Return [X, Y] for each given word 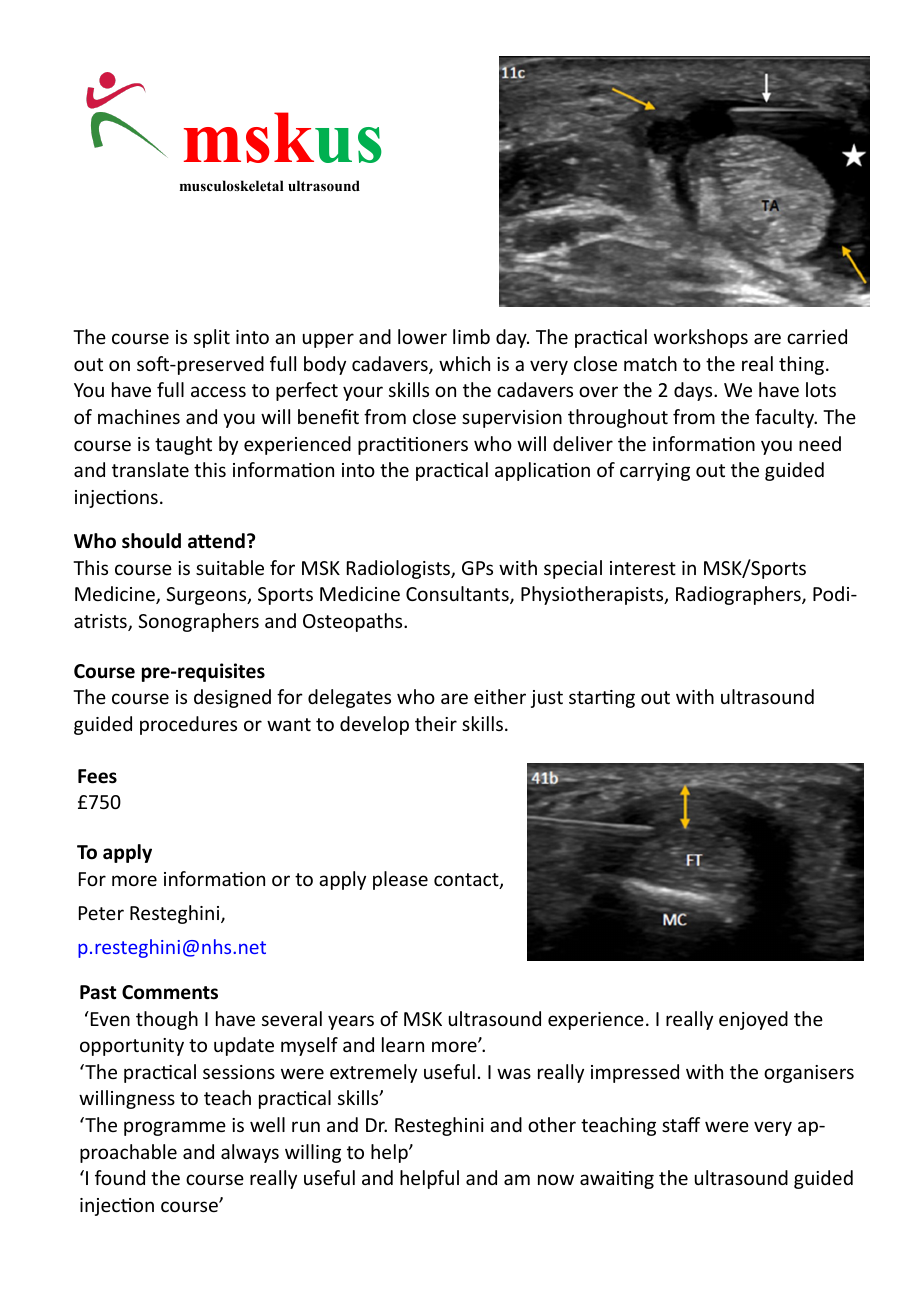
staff [681, 1124]
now [556, 1179]
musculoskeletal [232, 185]
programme [175, 1128]
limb [471, 336]
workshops [701, 338]
